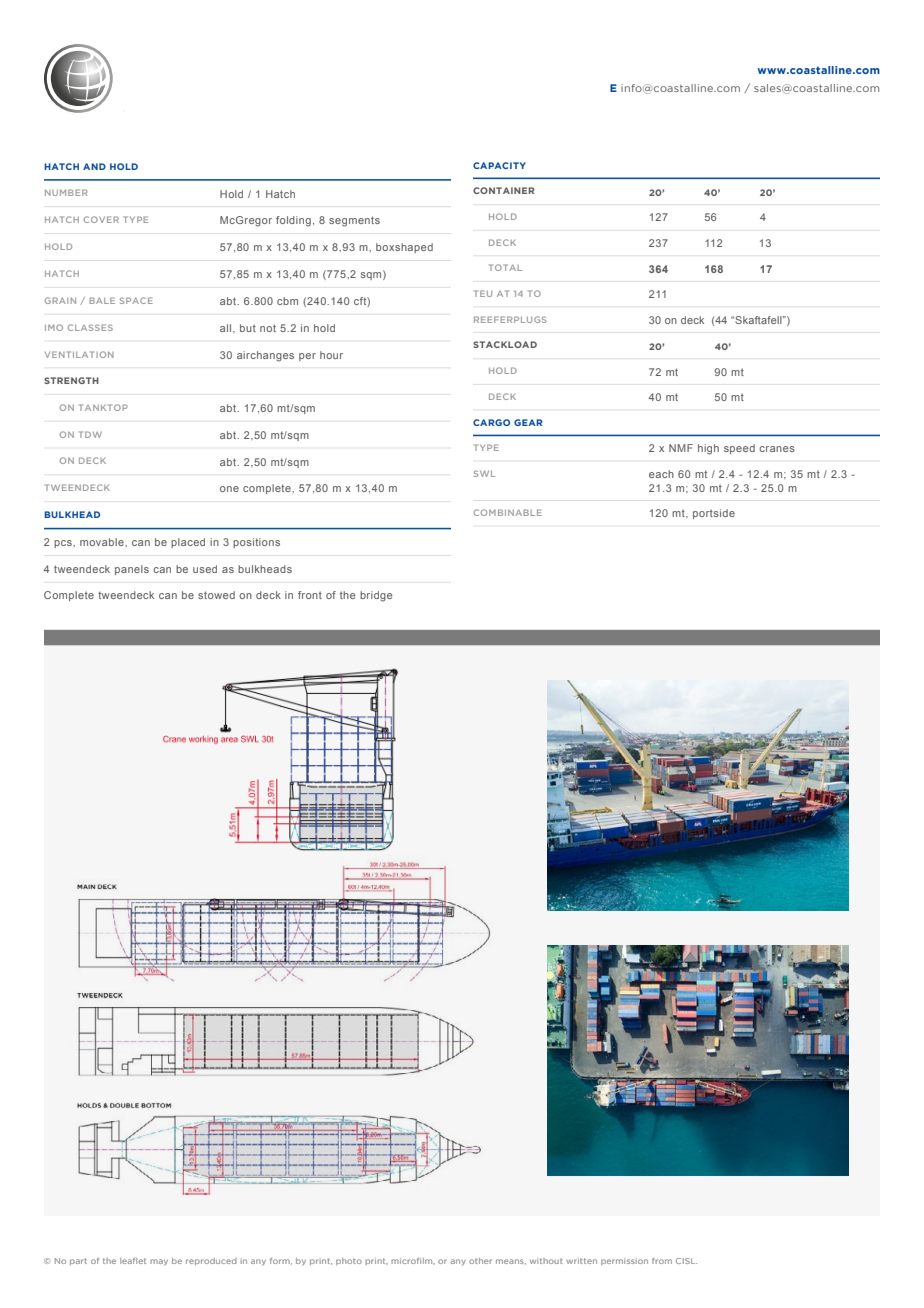 This document has height=1308, width=924. What do you see at coordinates (71, 380) in the document?
I see `STRENGTH` at bounding box center [71, 380].
